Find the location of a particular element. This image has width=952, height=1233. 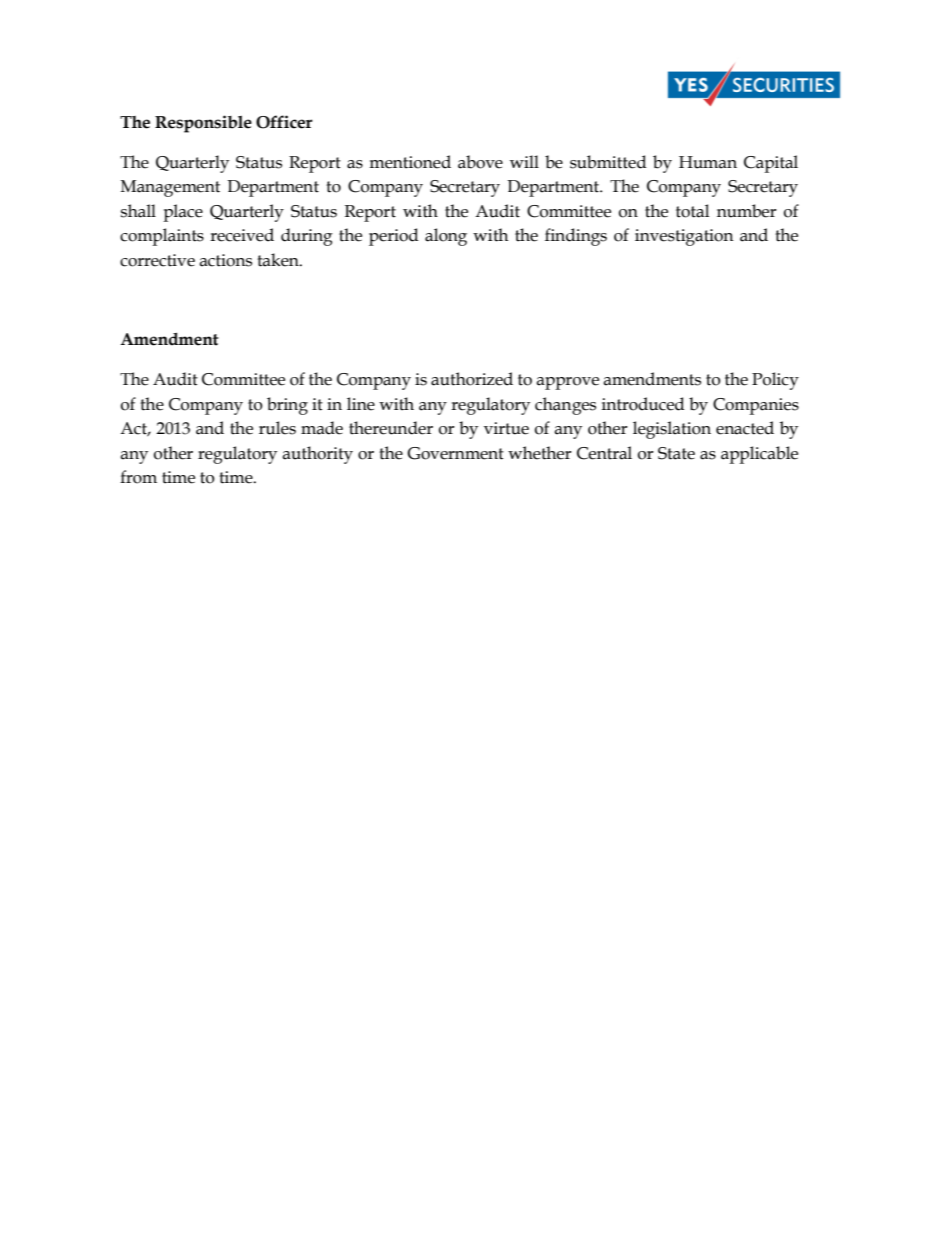

actions is located at coordinates (225, 260).
